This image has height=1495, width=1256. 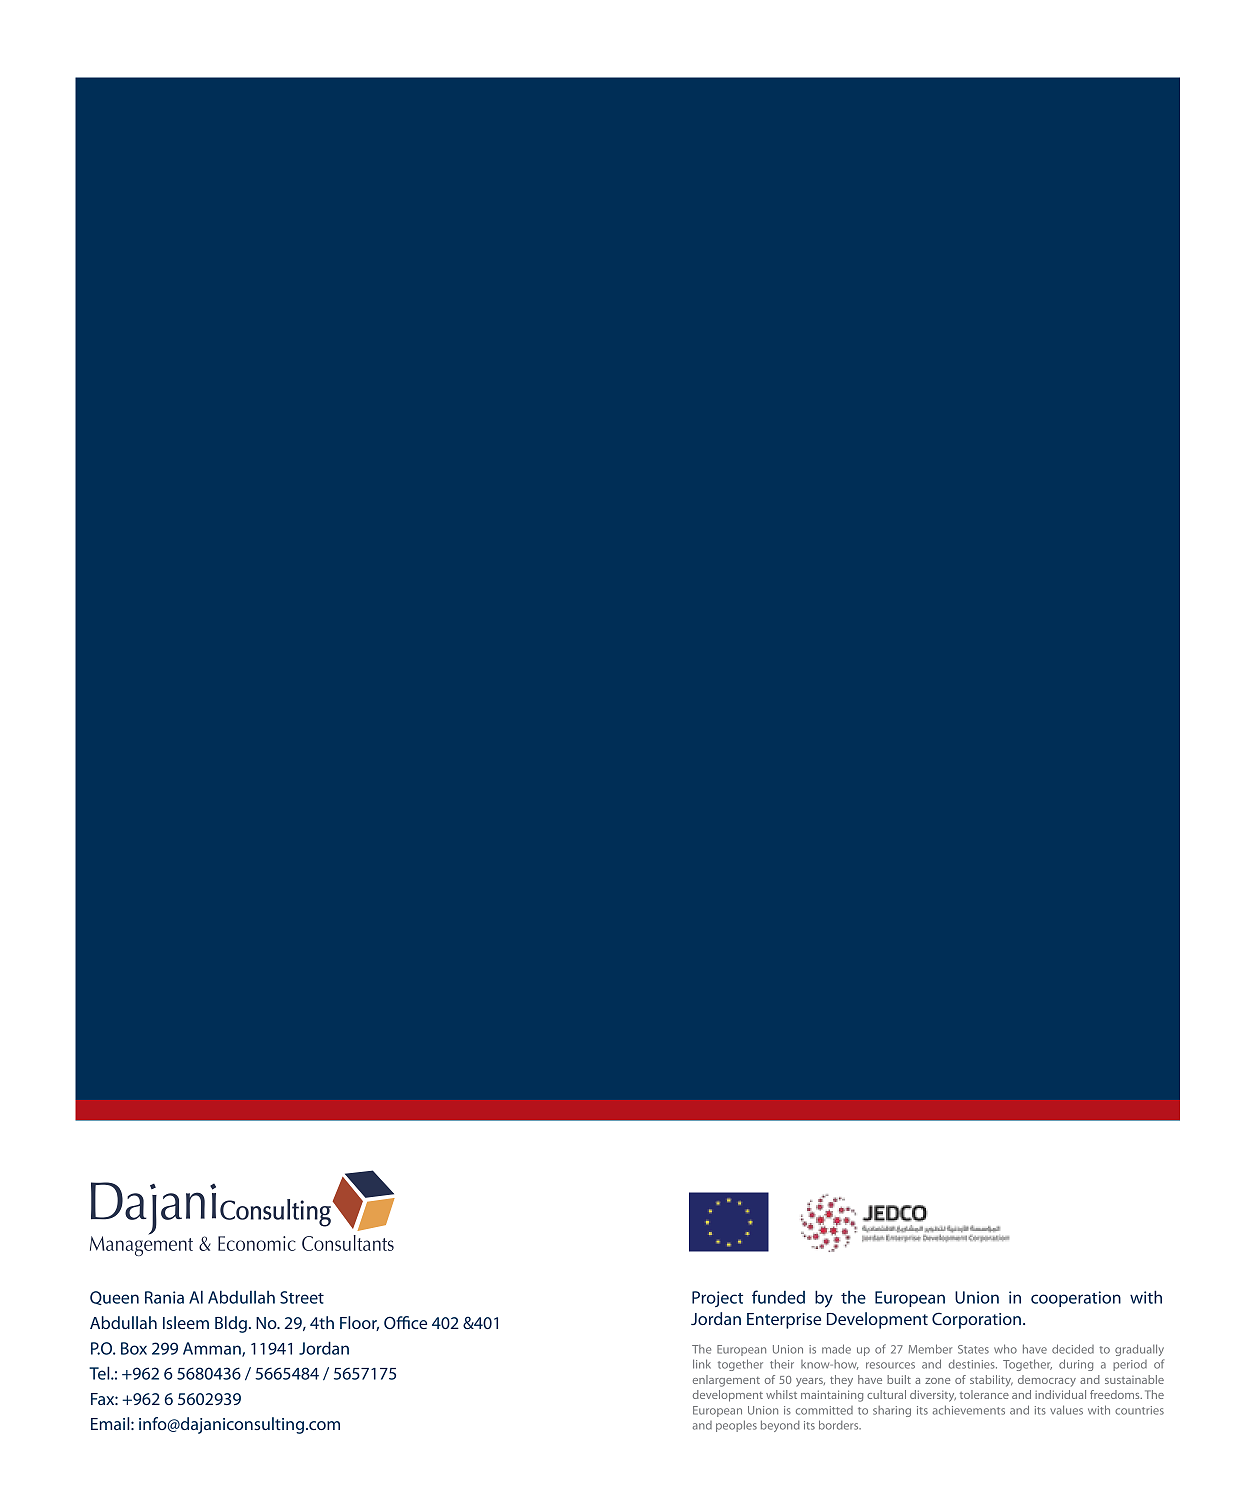 I want to click on peoples, so click(x=736, y=1426).
